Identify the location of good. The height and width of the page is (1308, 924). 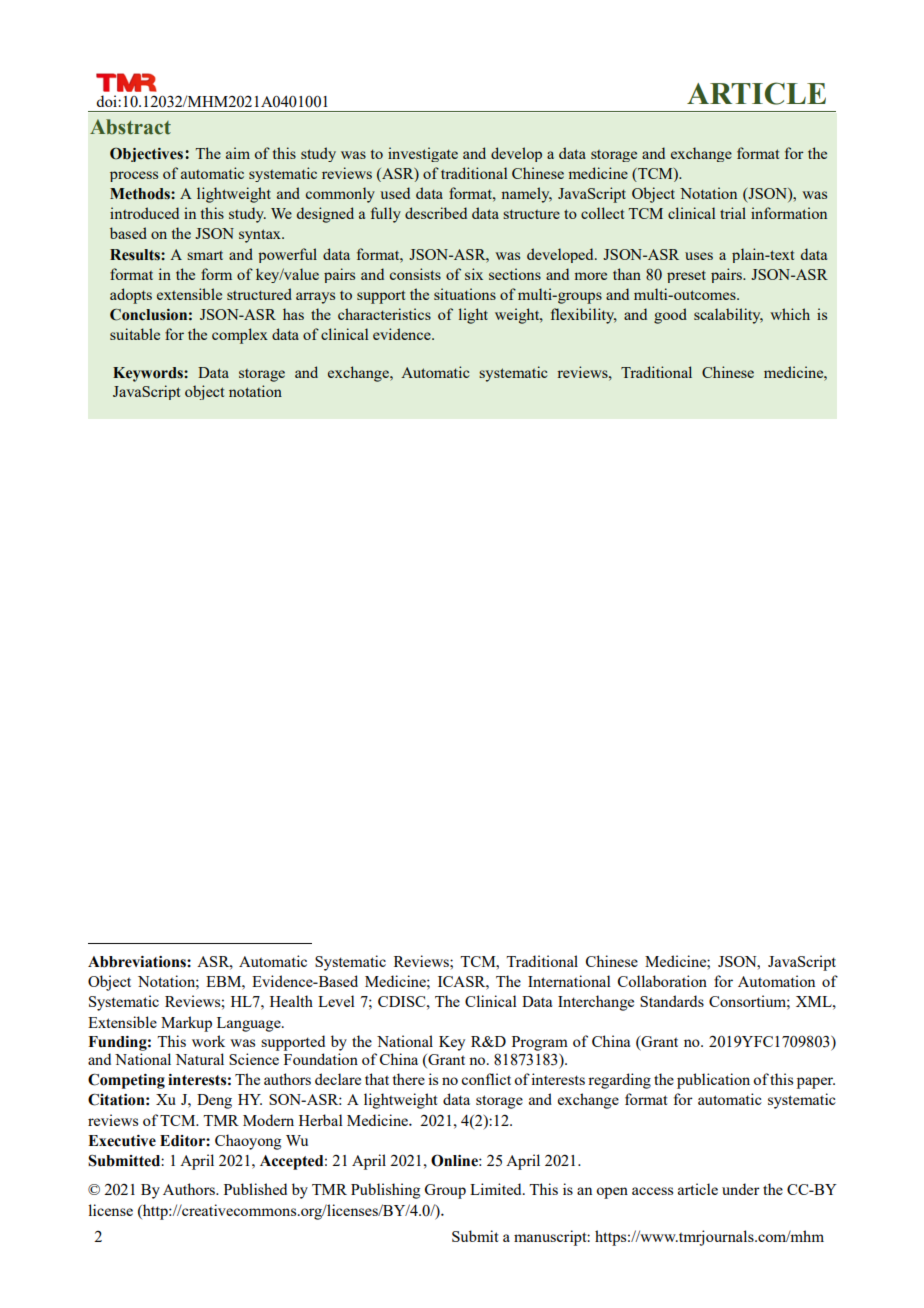
(670, 316).
